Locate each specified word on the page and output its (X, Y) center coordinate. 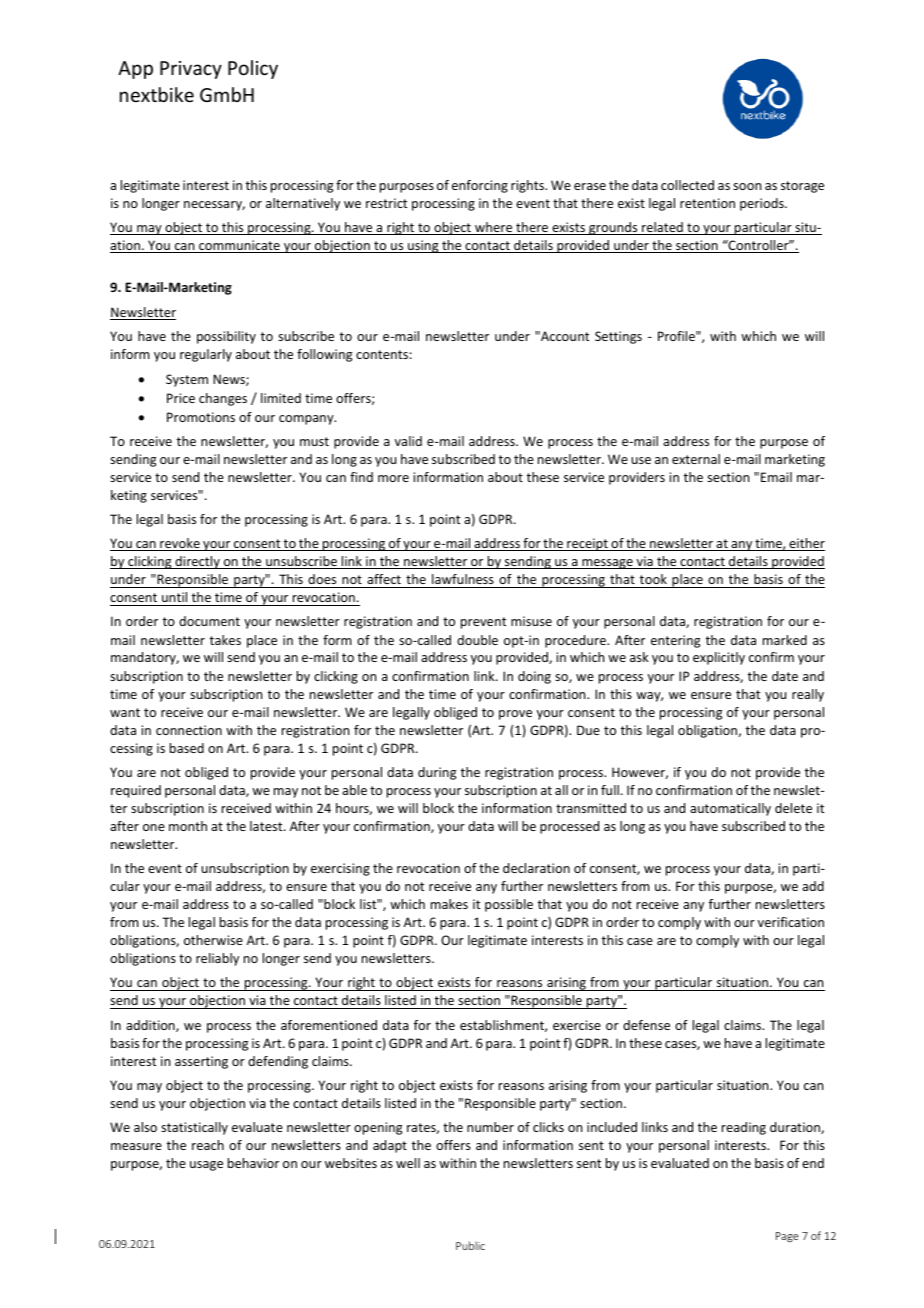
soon (747, 186)
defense (646, 1025)
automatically (730, 809)
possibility (226, 337)
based (187, 748)
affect (384, 579)
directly (197, 562)
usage (206, 1166)
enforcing (480, 186)
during (437, 773)
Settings (618, 337)
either (806, 544)
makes (449, 904)
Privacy (191, 70)
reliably (217, 959)
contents (382, 354)
